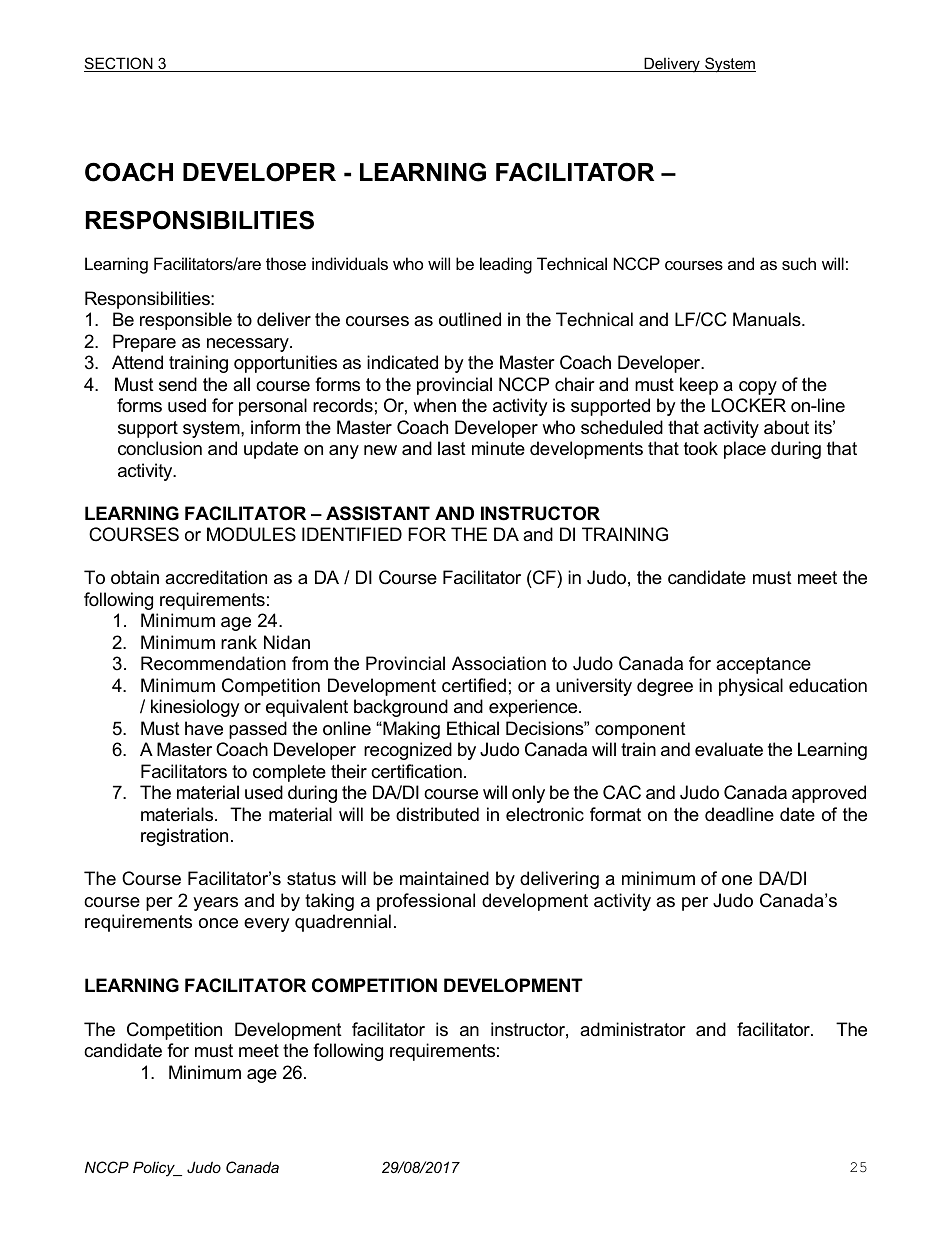 This document has height=1233, width=952. What do you see at coordinates (119, 64) in the document?
I see `SECTION` at bounding box center [119, 64].
